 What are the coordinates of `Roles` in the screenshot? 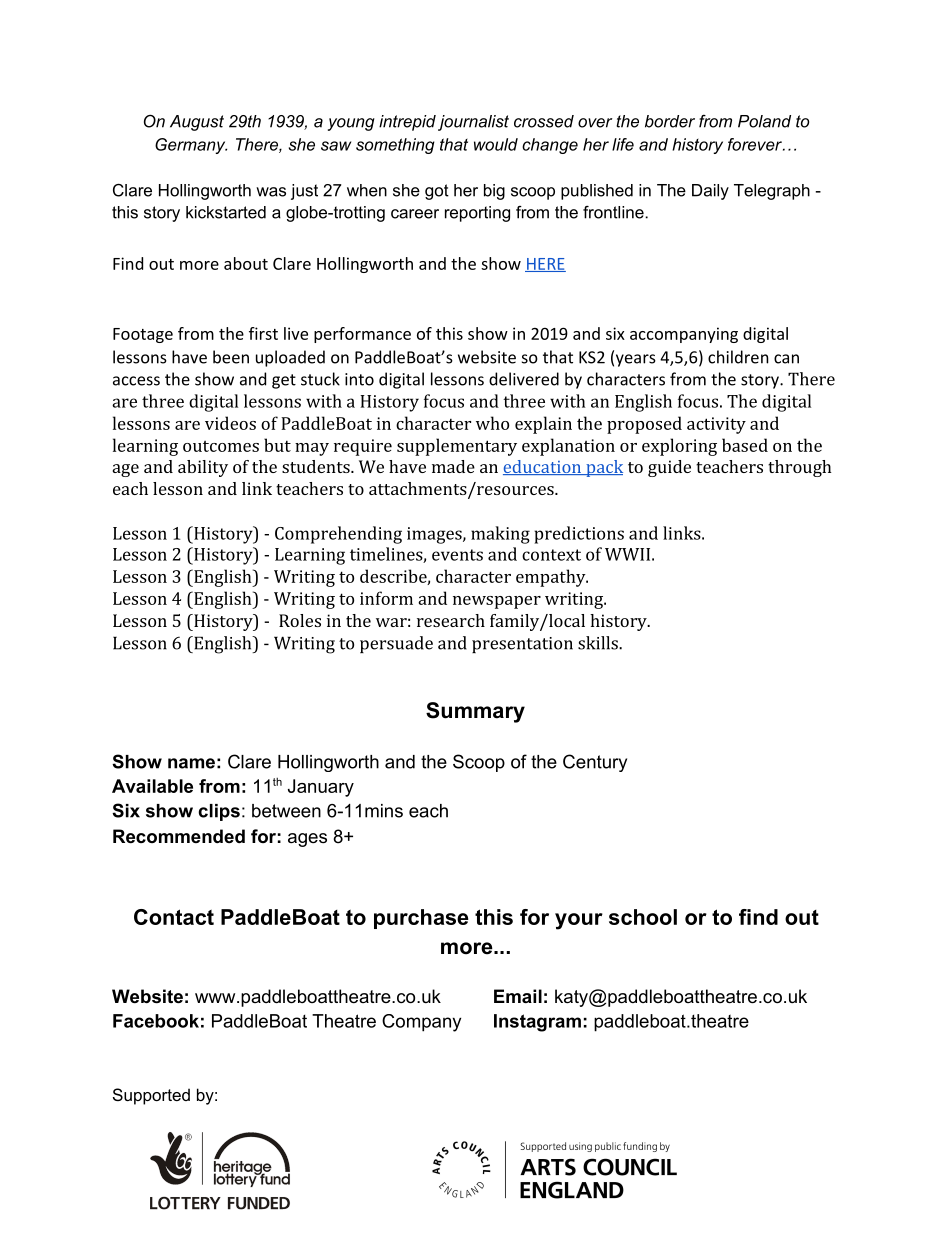 It's located at (300, 620).
